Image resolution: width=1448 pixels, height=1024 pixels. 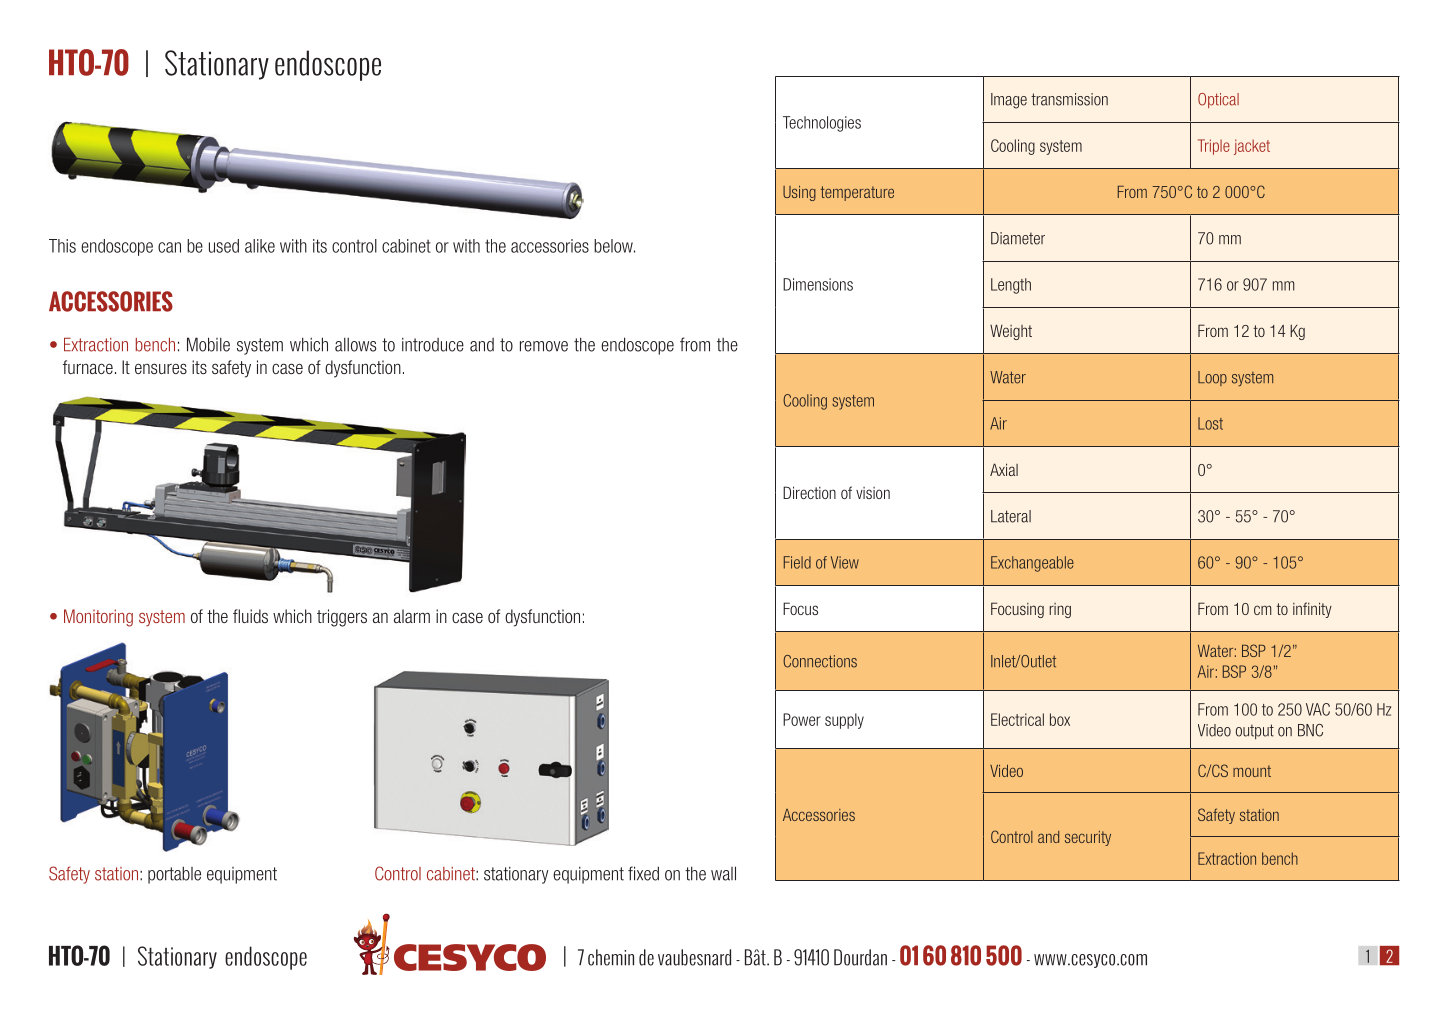 What do you see at coordinates (224, 246) in the screenshot?
I see `used` at bounding box center [224, 246].
